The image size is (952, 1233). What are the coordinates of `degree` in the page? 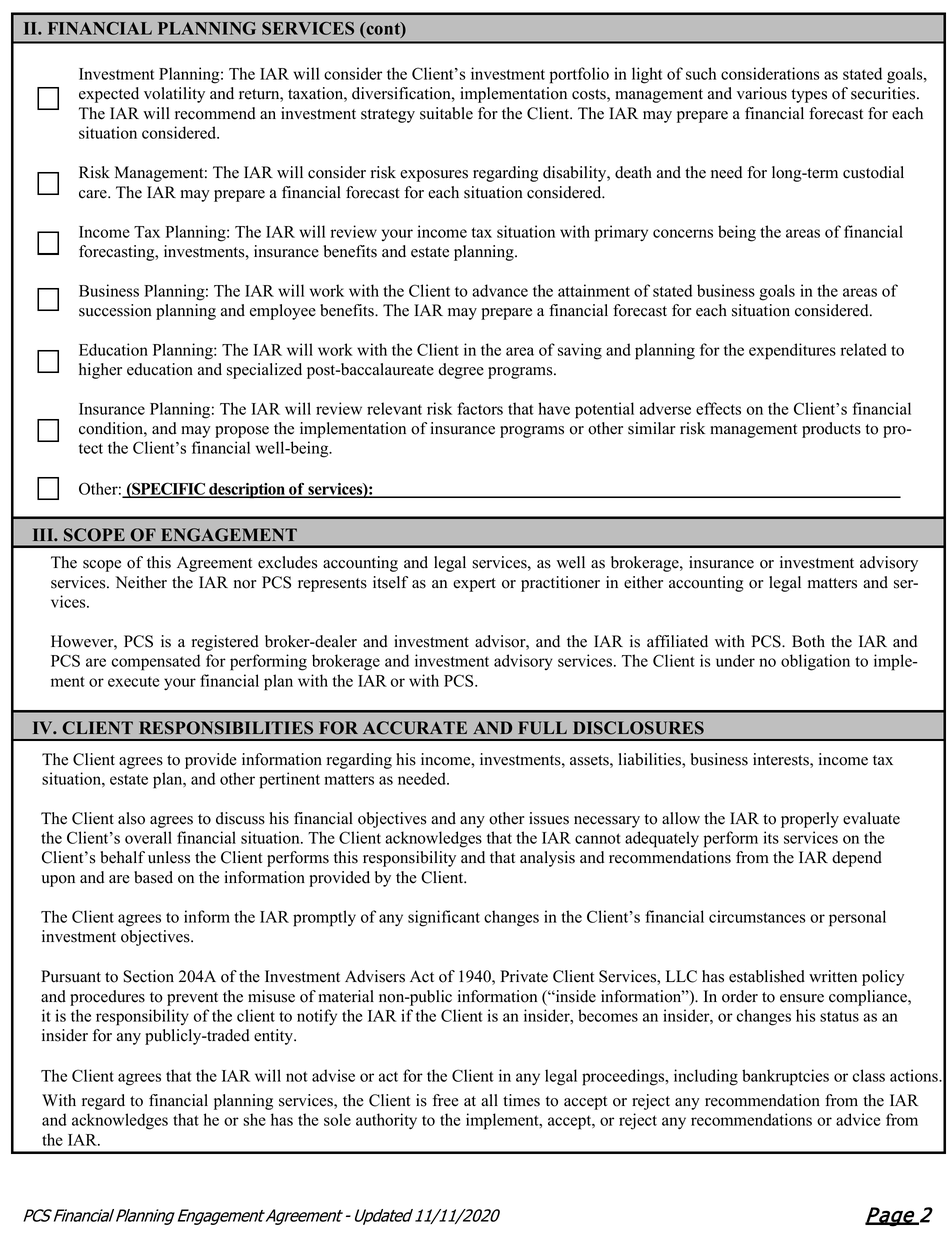 It's located at (461, 371).
